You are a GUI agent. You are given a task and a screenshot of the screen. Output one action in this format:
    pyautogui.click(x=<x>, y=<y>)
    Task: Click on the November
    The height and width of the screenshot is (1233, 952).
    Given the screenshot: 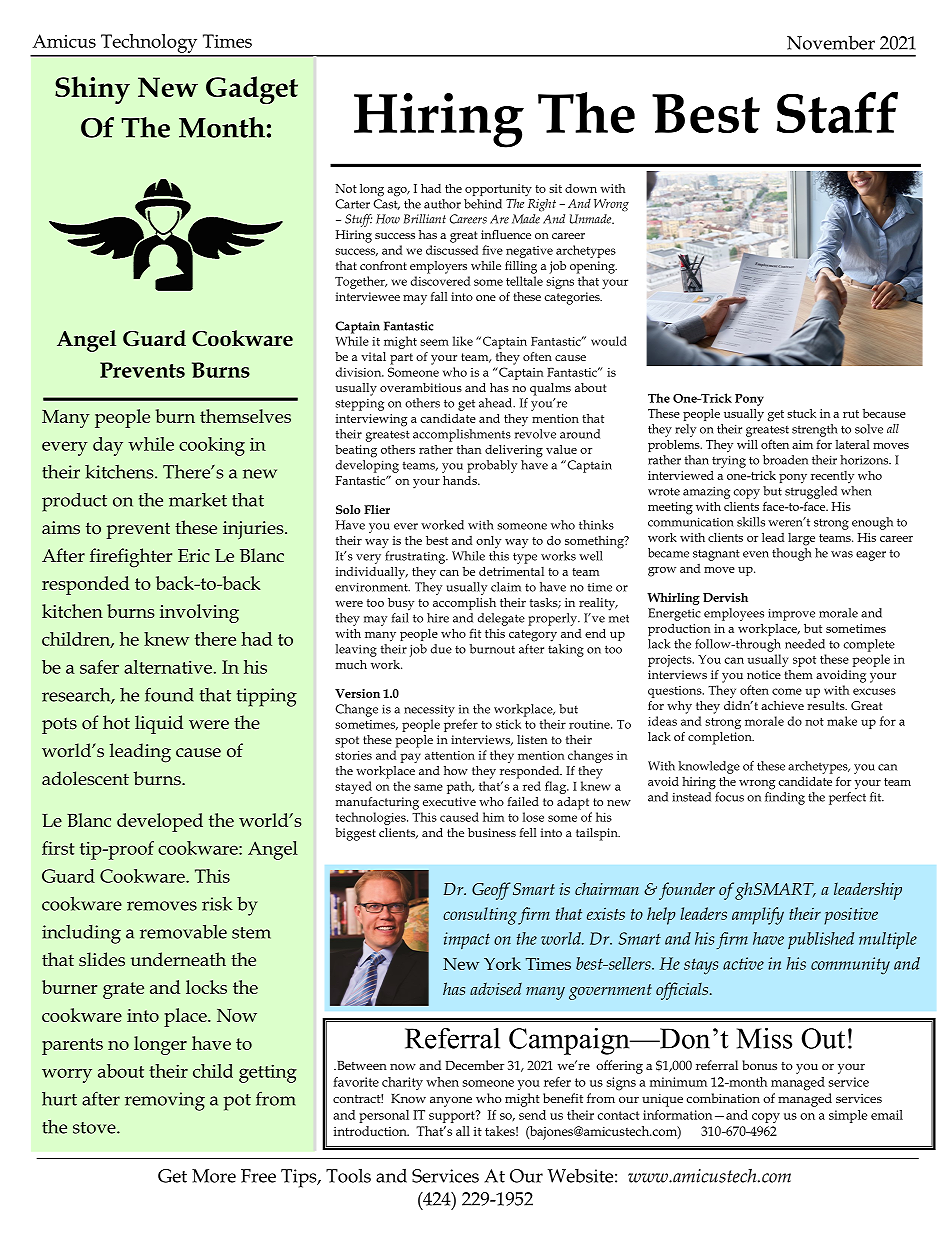 What is the action you would take?
    pyautogui.click(x=831, y=42)
